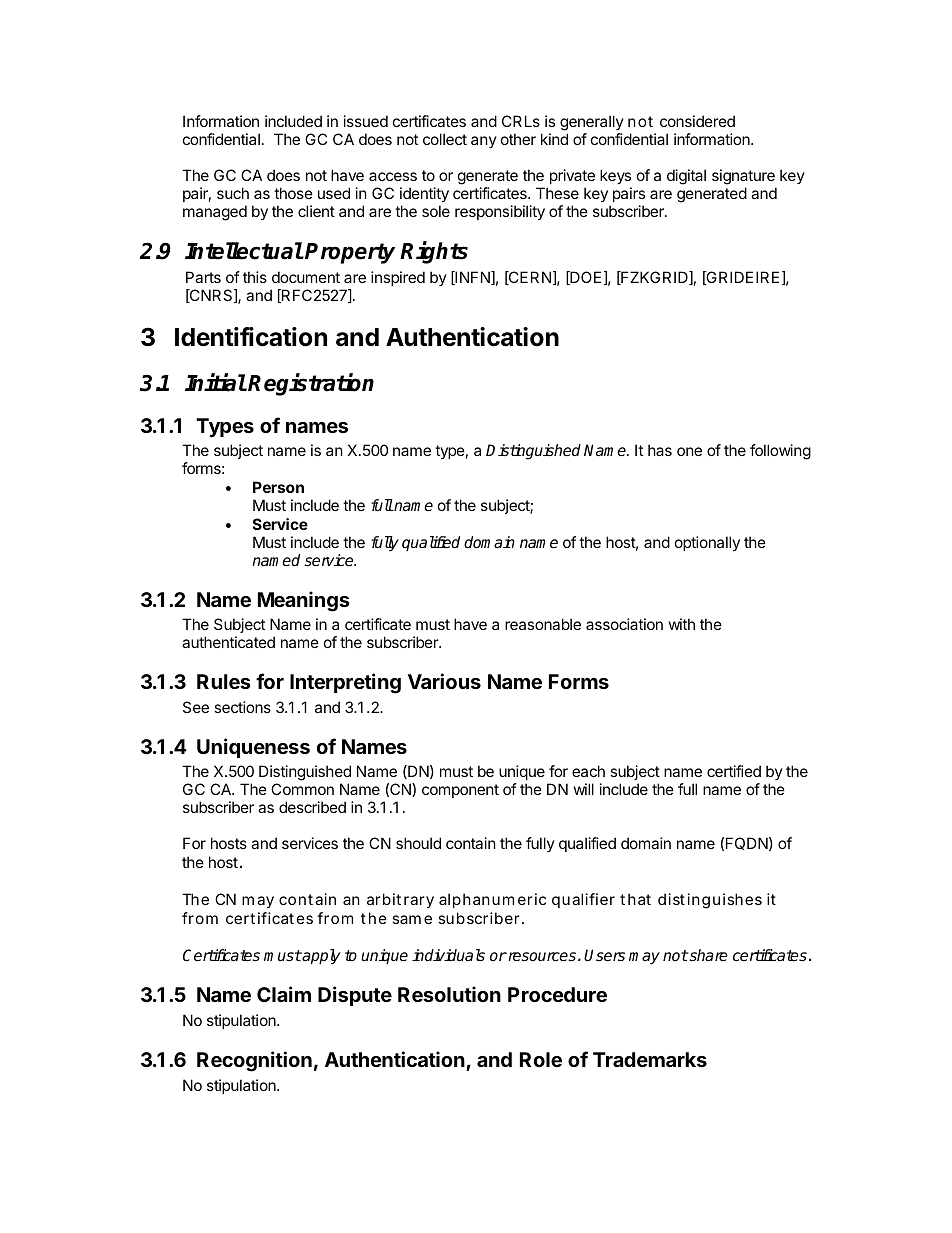 This document has height=1233, width=952. I want to click on following, so click(780, 452).
